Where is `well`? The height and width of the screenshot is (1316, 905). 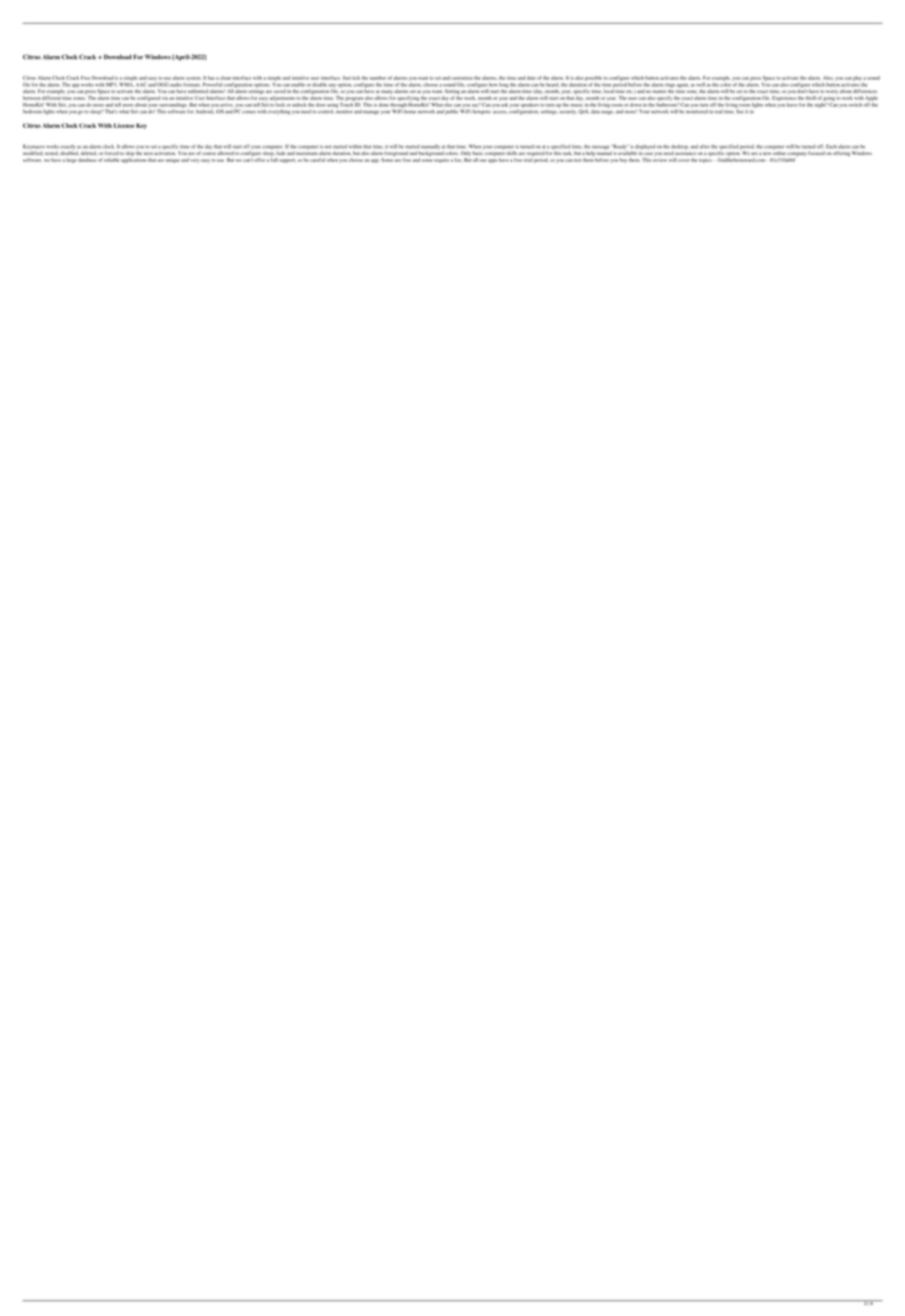
well is located at coordinates (701, 84).
